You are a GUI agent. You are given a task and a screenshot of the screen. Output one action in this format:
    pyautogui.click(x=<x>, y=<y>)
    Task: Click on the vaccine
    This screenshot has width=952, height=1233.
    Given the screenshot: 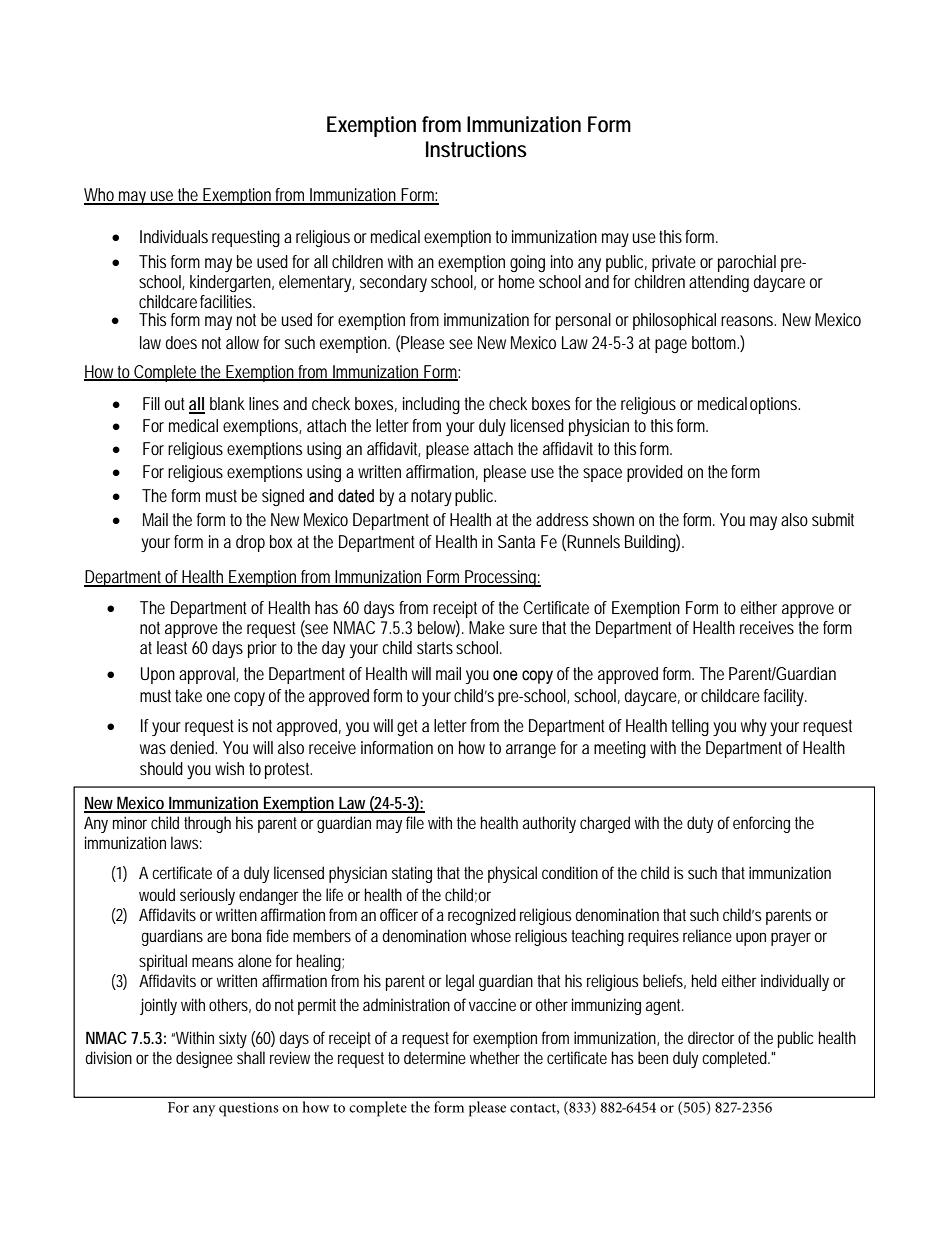 What is the action you would take?
    pyautogui.click(x=492, y=1004)
